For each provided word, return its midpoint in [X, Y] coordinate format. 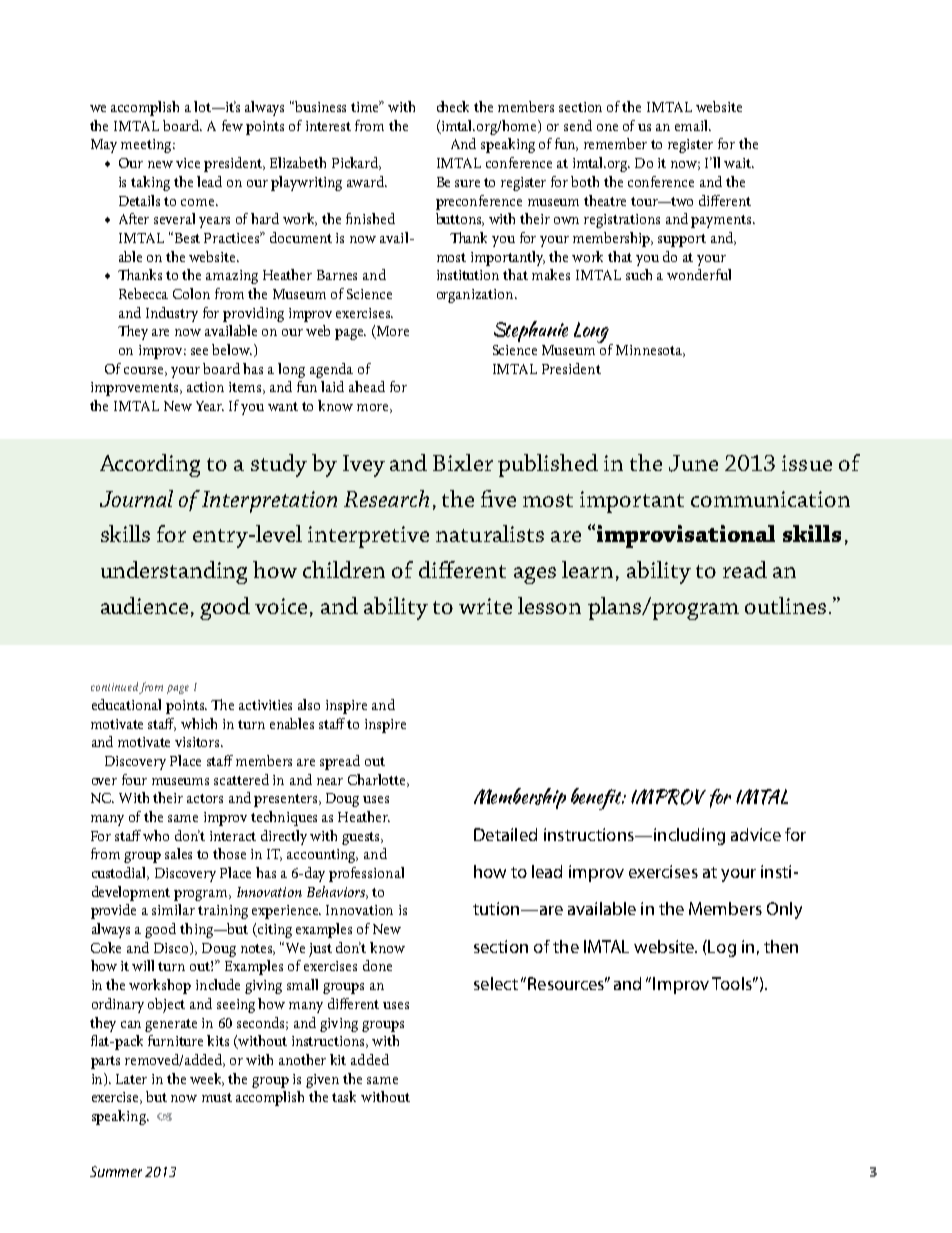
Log [722, 948]
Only [784, 910]
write [485, 606]
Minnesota [650, 351]
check [453, 106]
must [217, 1097]
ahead [367, 386]
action [205, 387]
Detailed [505, 834]
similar [173, 909]
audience [144, 605]
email [693, 125]
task [344, 1096]
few [232, 125]
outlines [785, 605]
